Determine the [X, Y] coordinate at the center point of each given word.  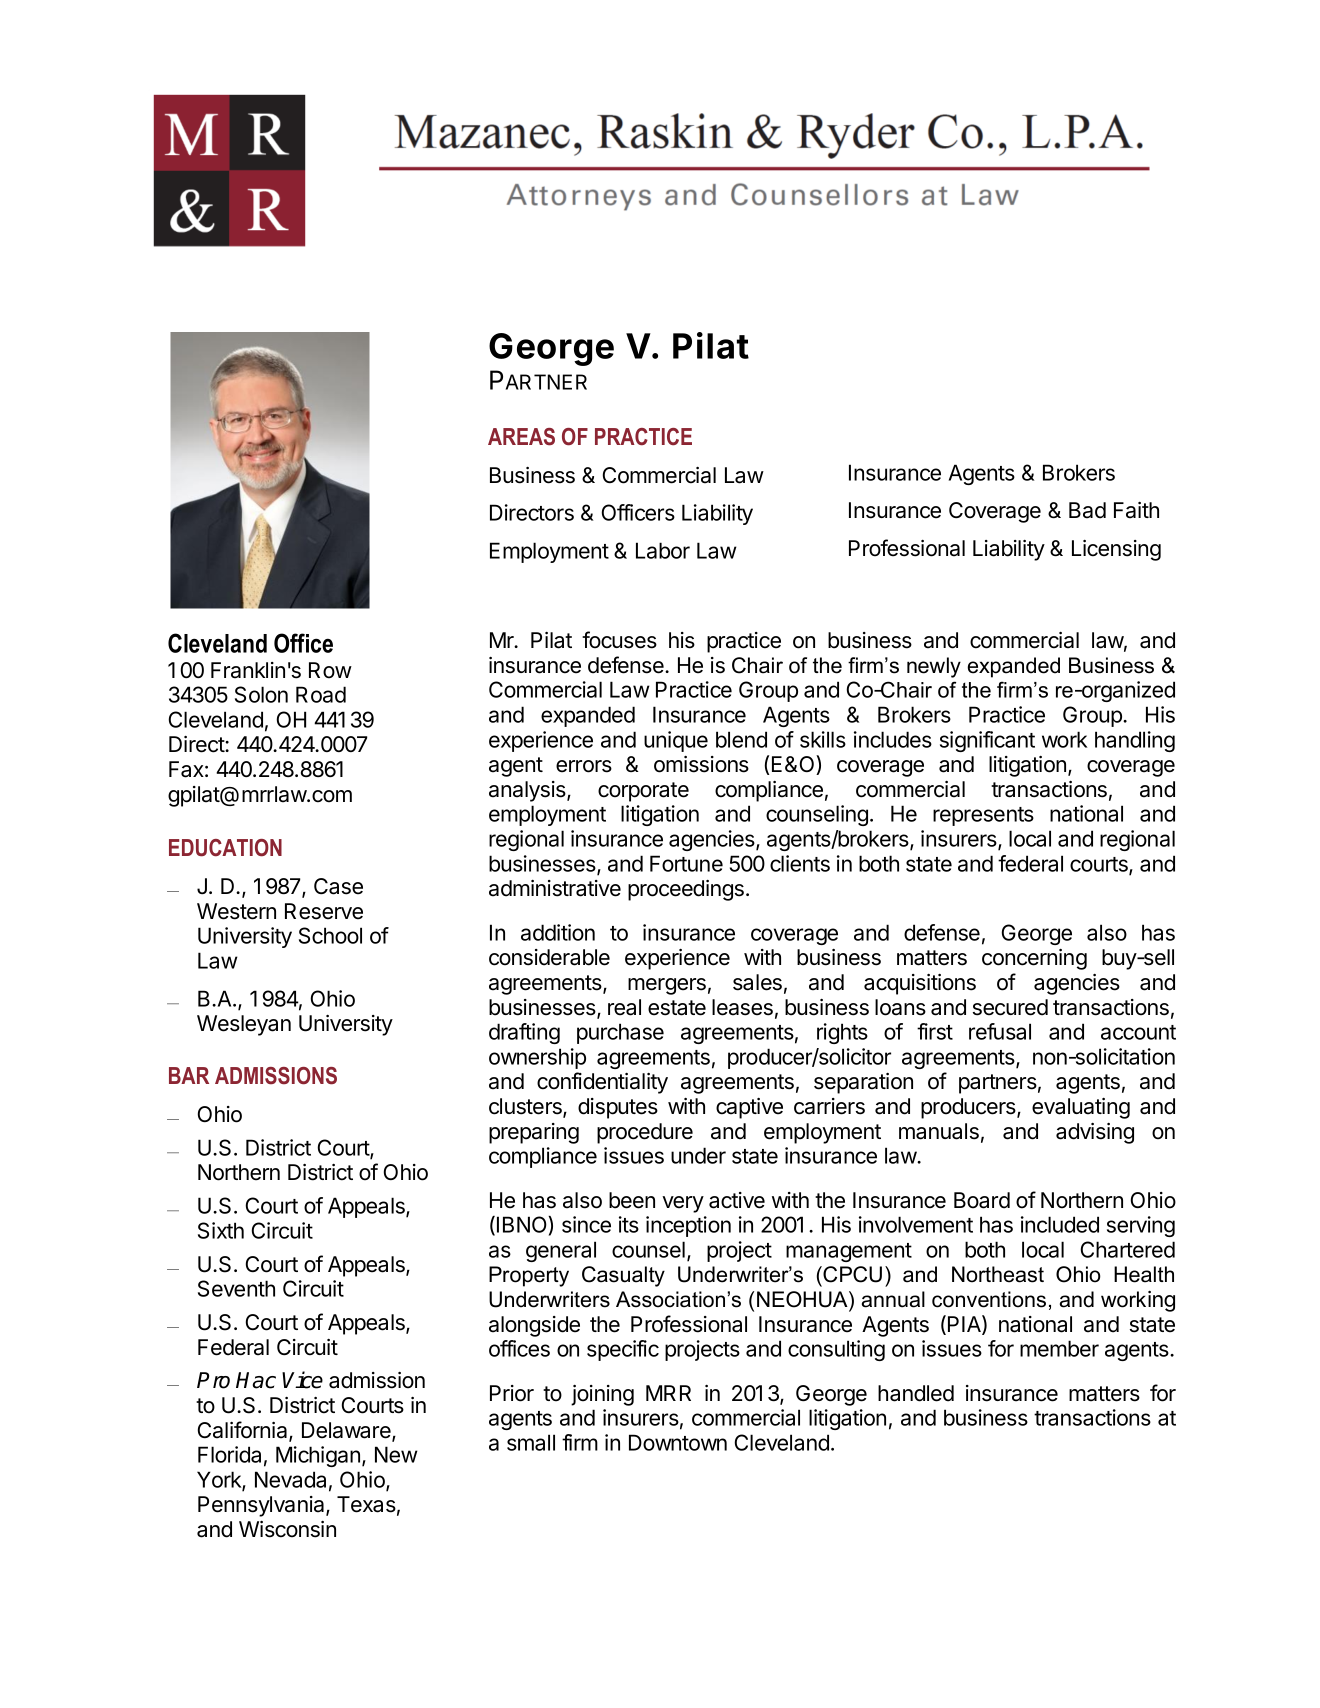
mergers [667, 986]
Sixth [221, 1230]
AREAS [521, 437]
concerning [1034, 959]
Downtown [678, 1442]
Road [321, 694]
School [330, 935]
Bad [1087, 510]
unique [676, 741]
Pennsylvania [262, 1506]
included [1060, 1224]
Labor [663, 550]
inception [688, 1226]
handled [916, 1393]
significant [987, 741]
